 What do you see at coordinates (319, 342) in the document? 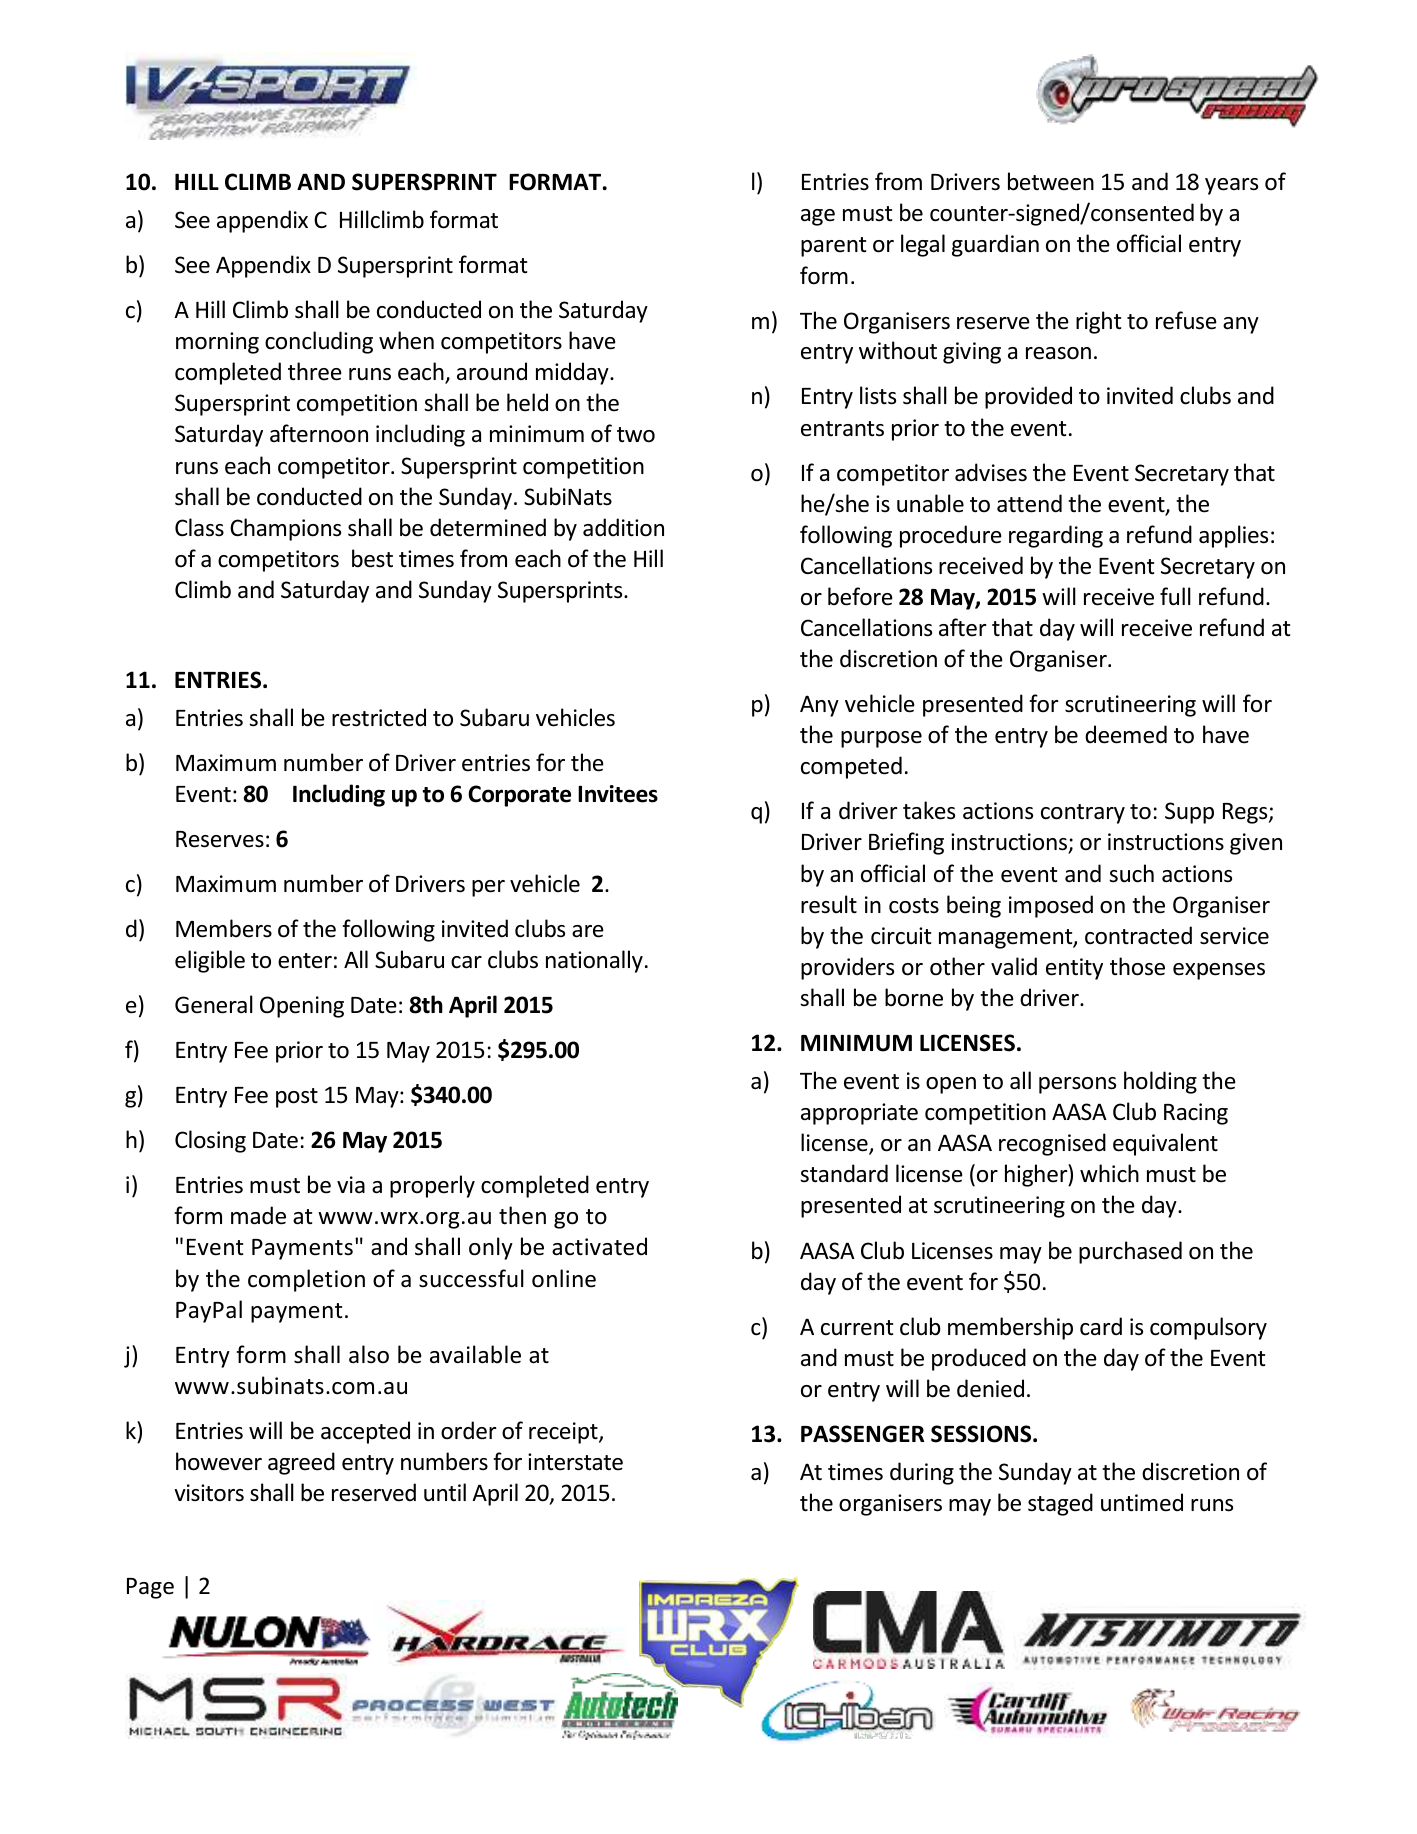
I see `concluding` at bounding box center [319, 342].
